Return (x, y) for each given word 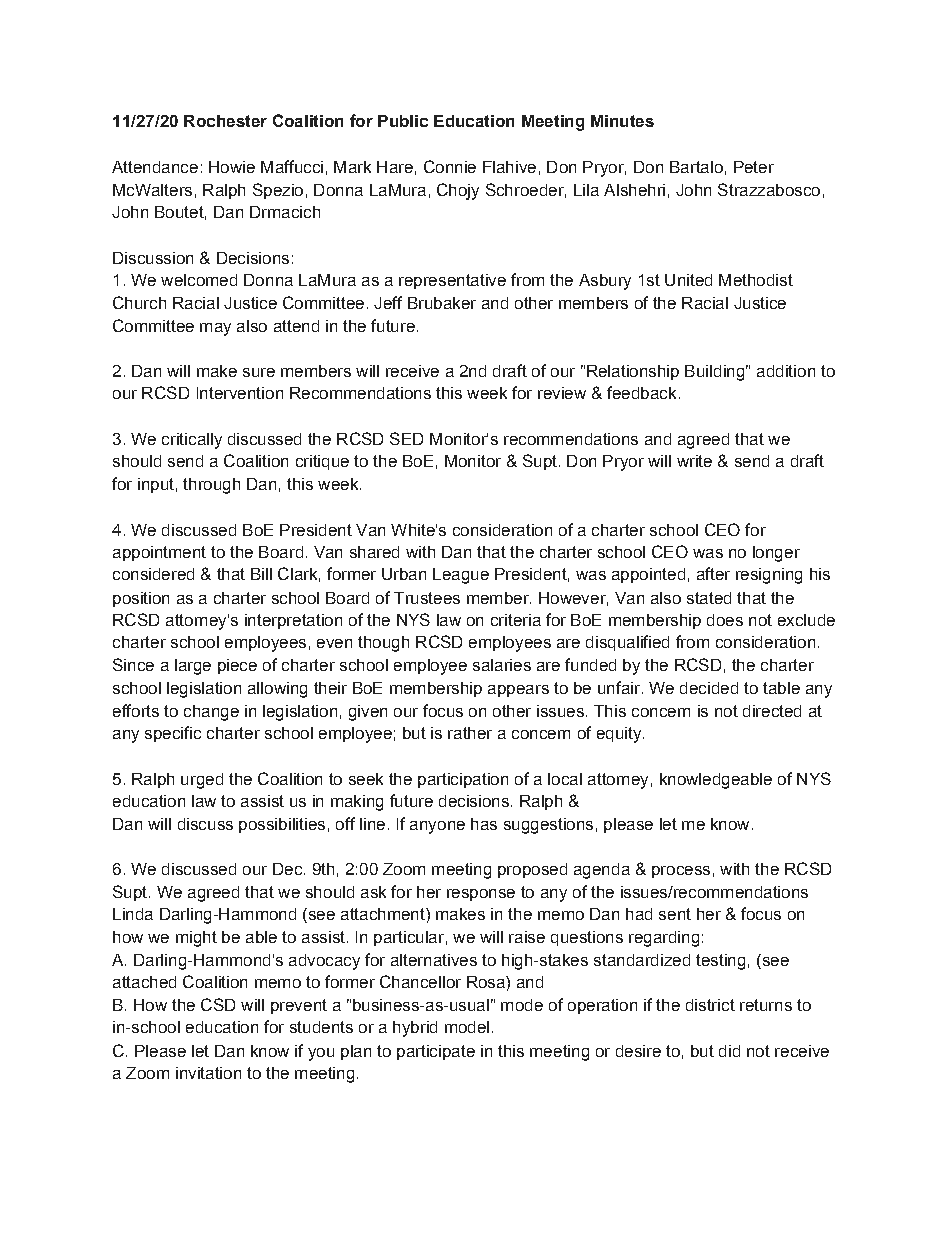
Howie (232, 167)
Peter (754, 167)
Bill (261, 574)
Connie (450, 166)
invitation (208, 1073)
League (461, 576)
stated (709, 598)
